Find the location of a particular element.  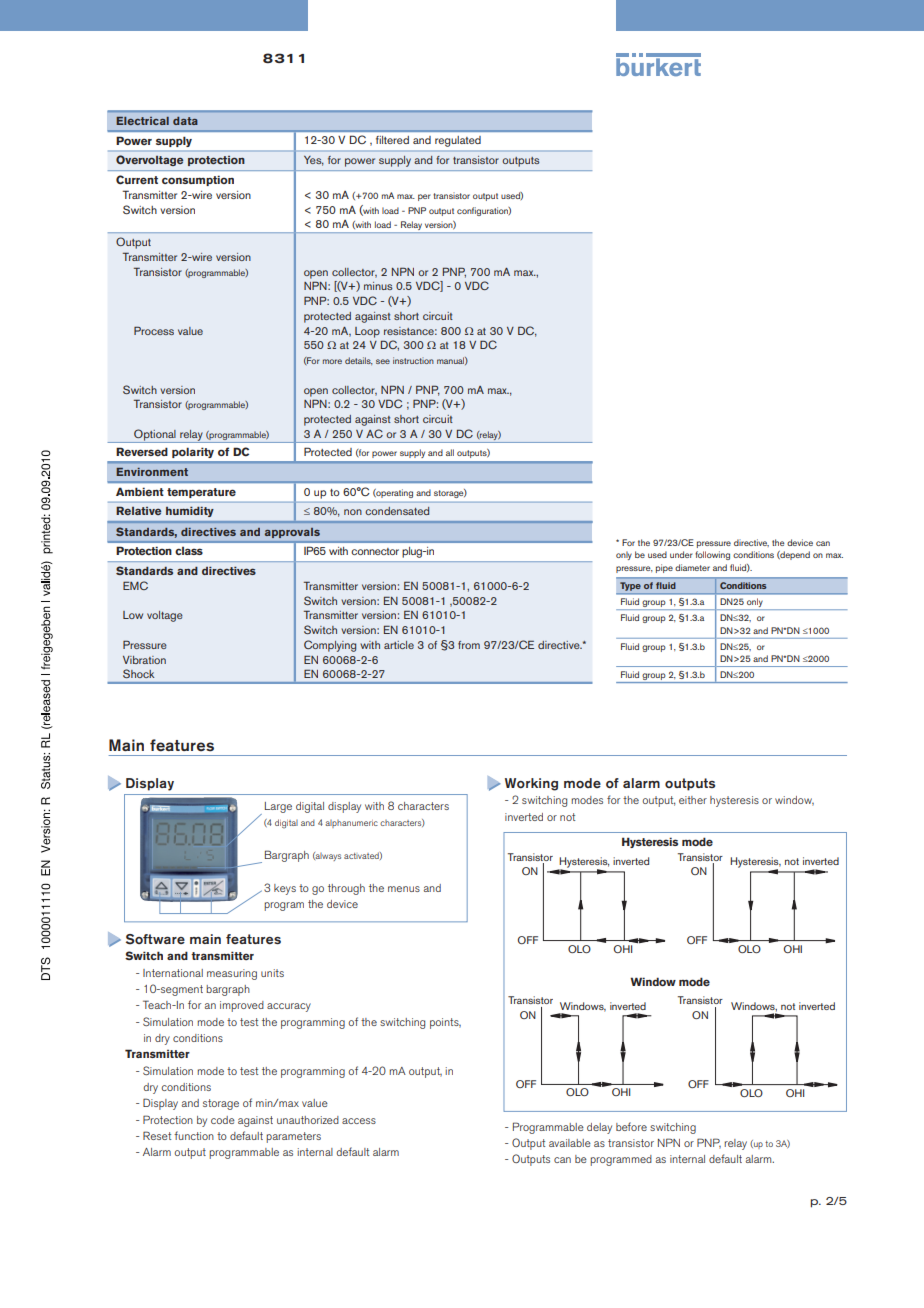

article is located at coordinates (399, 645).
